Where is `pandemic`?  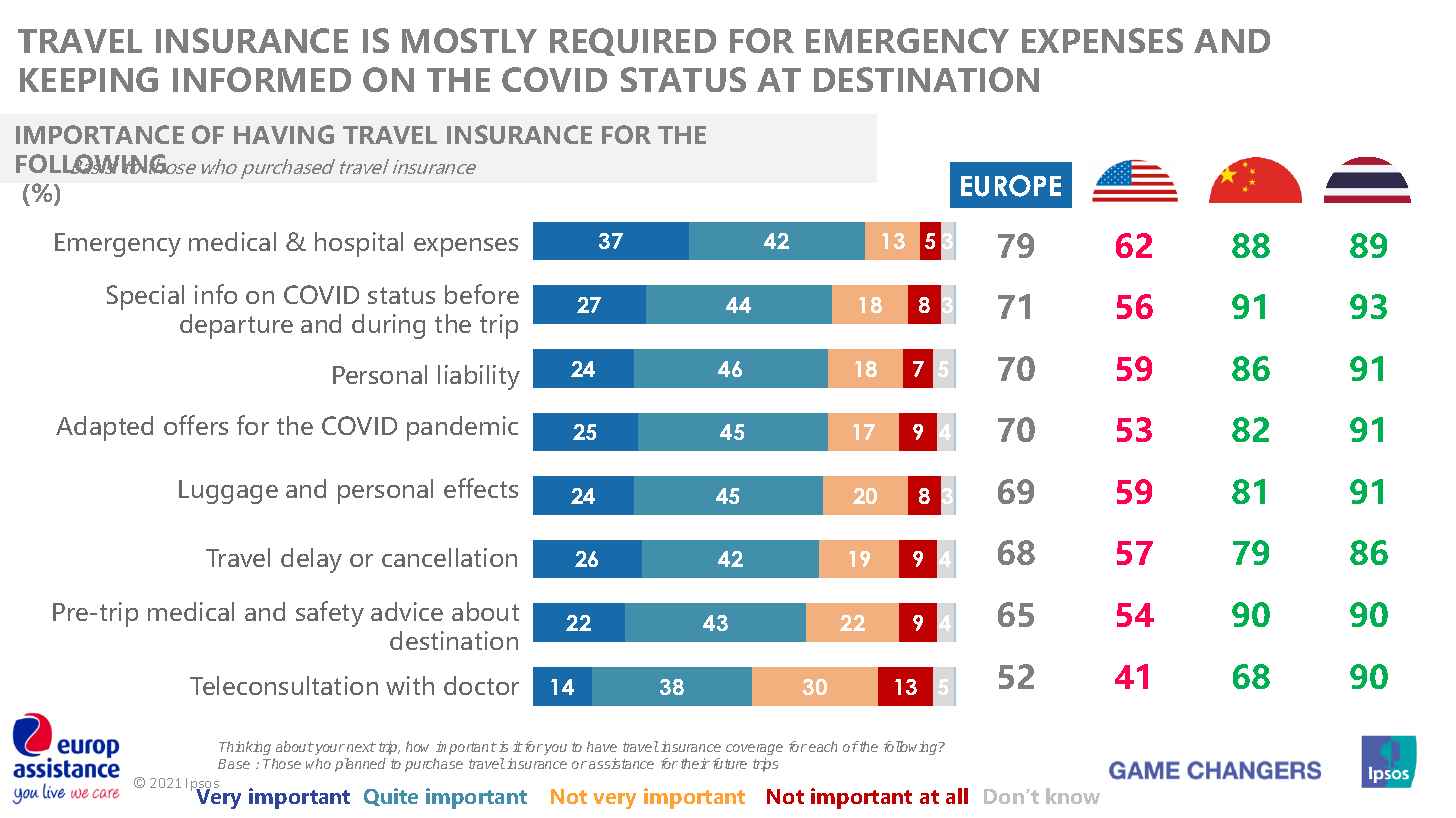
pandemic is located at coordinates (462, 428).
